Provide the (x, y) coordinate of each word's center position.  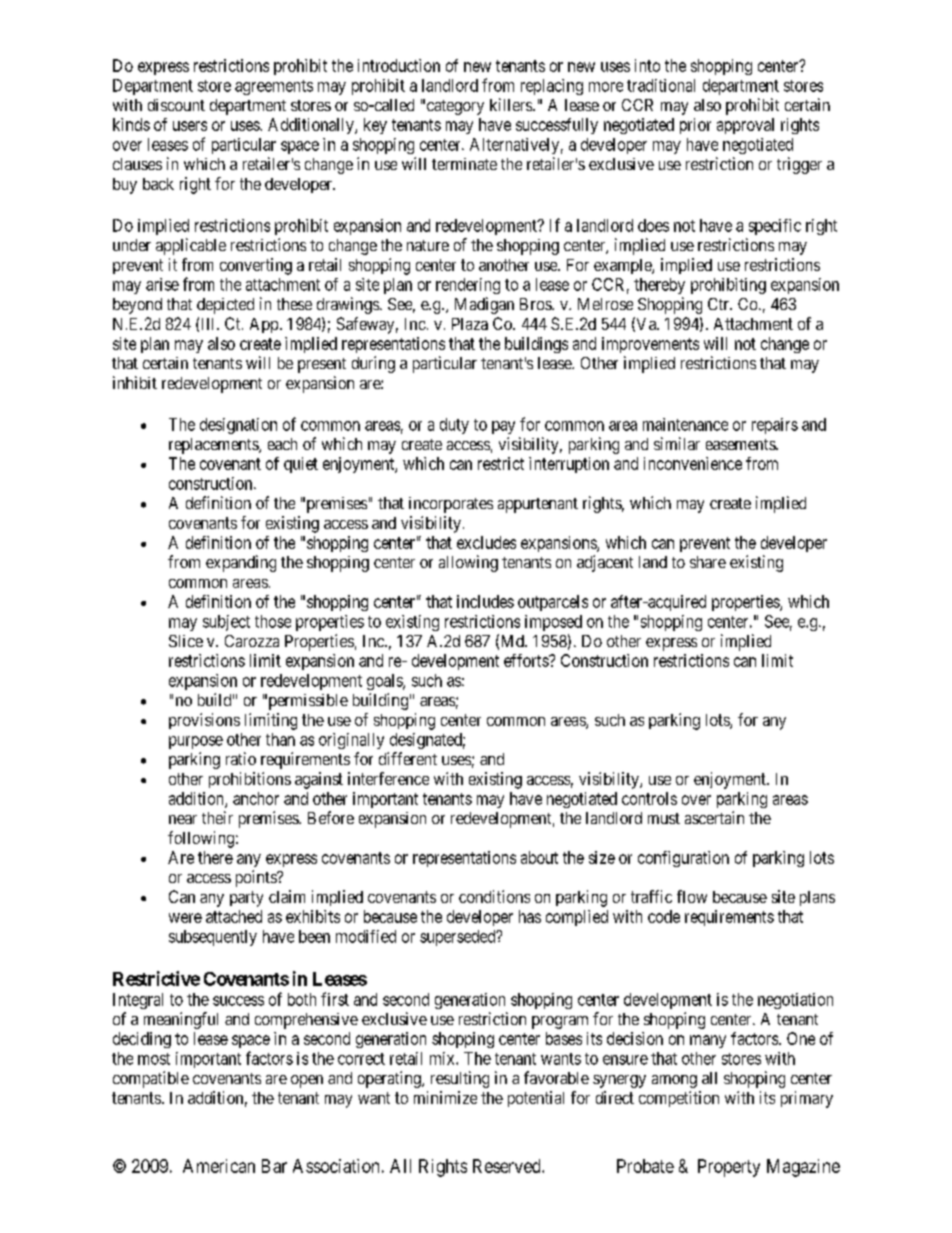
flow (692, 896)
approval (745, 126)
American (219, 1166)
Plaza (470, 324)
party (246, 899)
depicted (225, 306)
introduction (399, 65)
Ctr (719, 304)
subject (226, 623)
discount (176, 105)
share (708, 562)
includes (485, 601)
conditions (494, 896)
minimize (445, 1097)
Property (729, 1168)
